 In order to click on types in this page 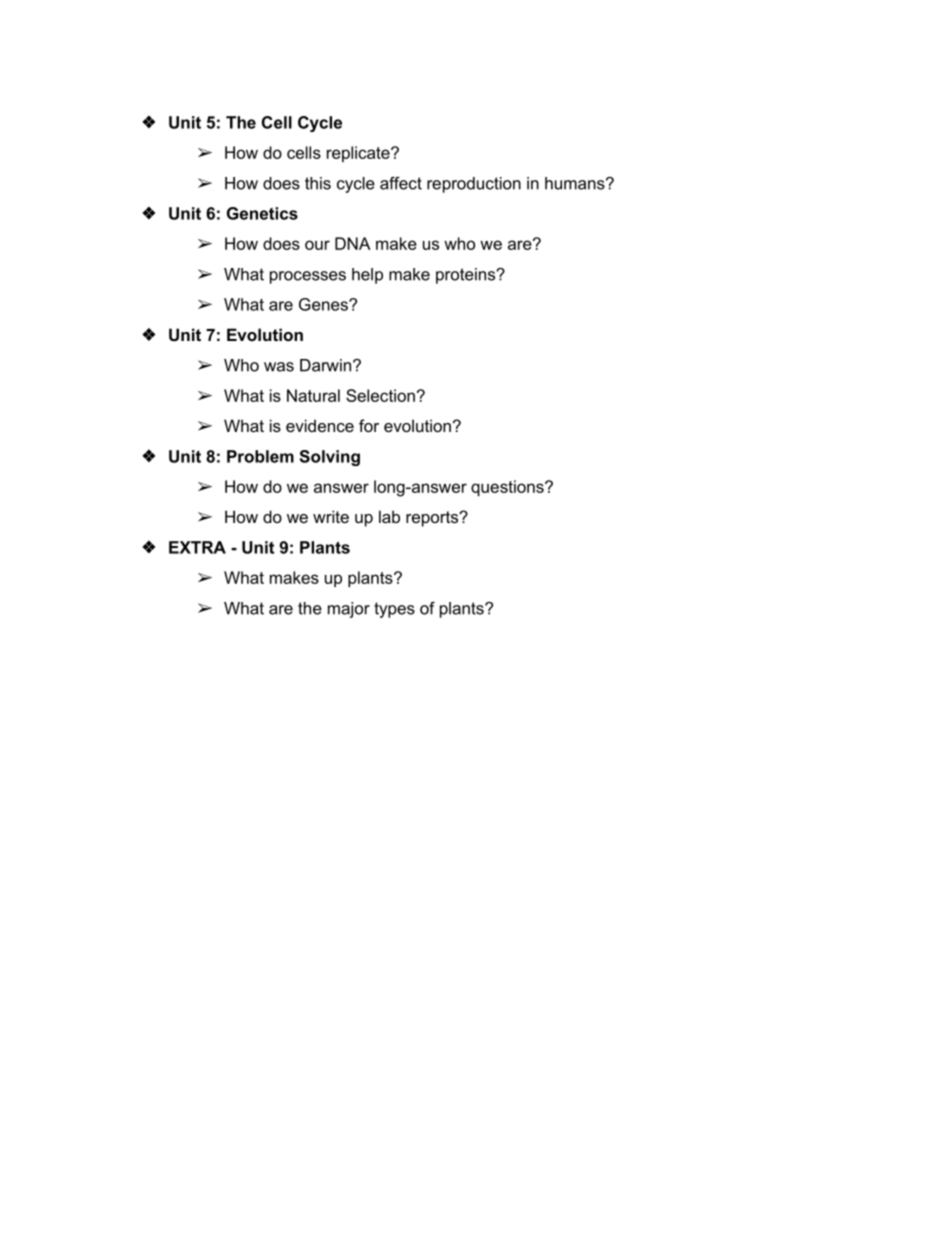, I will do `click(394, 610)`.
